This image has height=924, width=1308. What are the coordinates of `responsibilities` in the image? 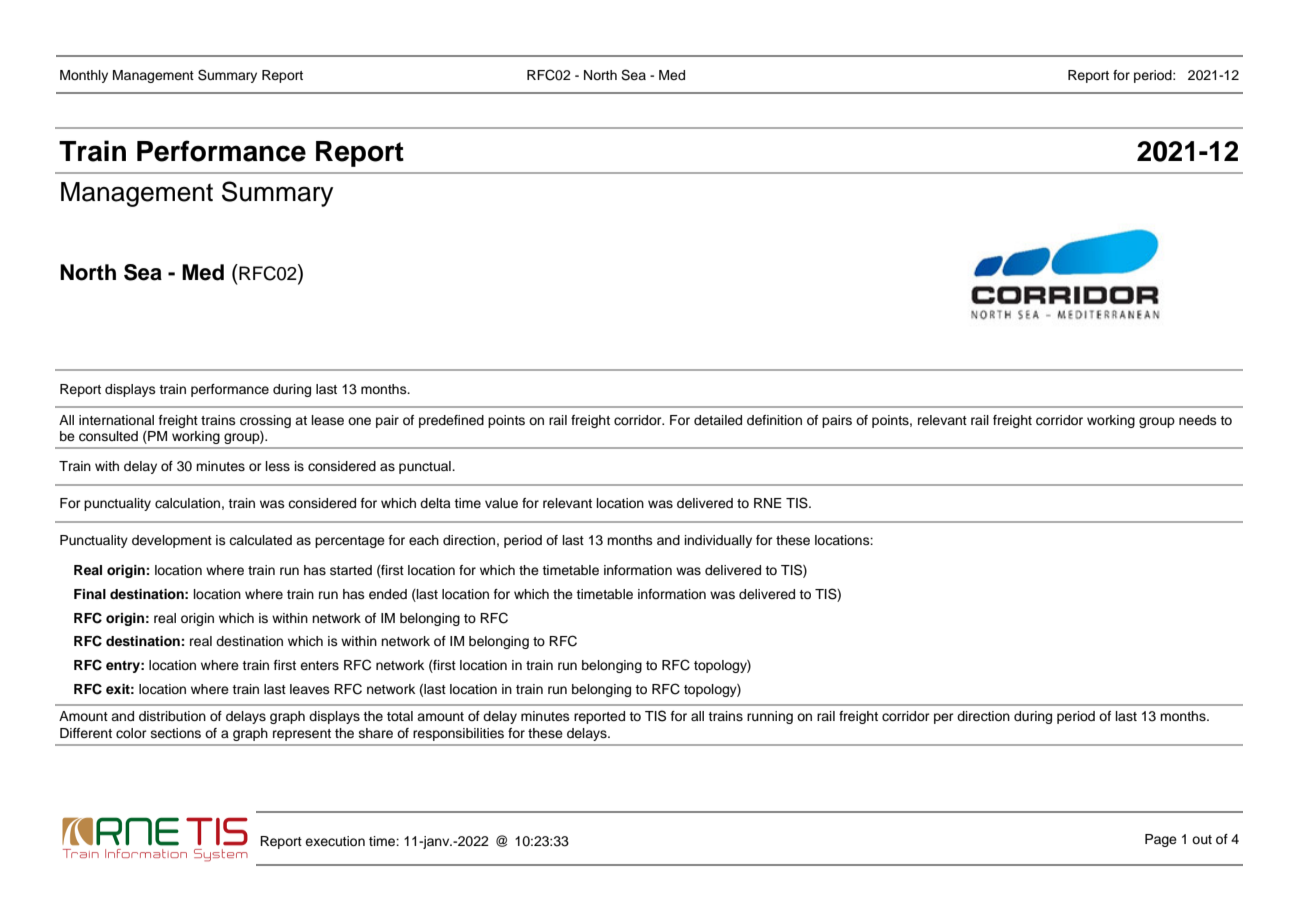 It's located at (458, 734).
